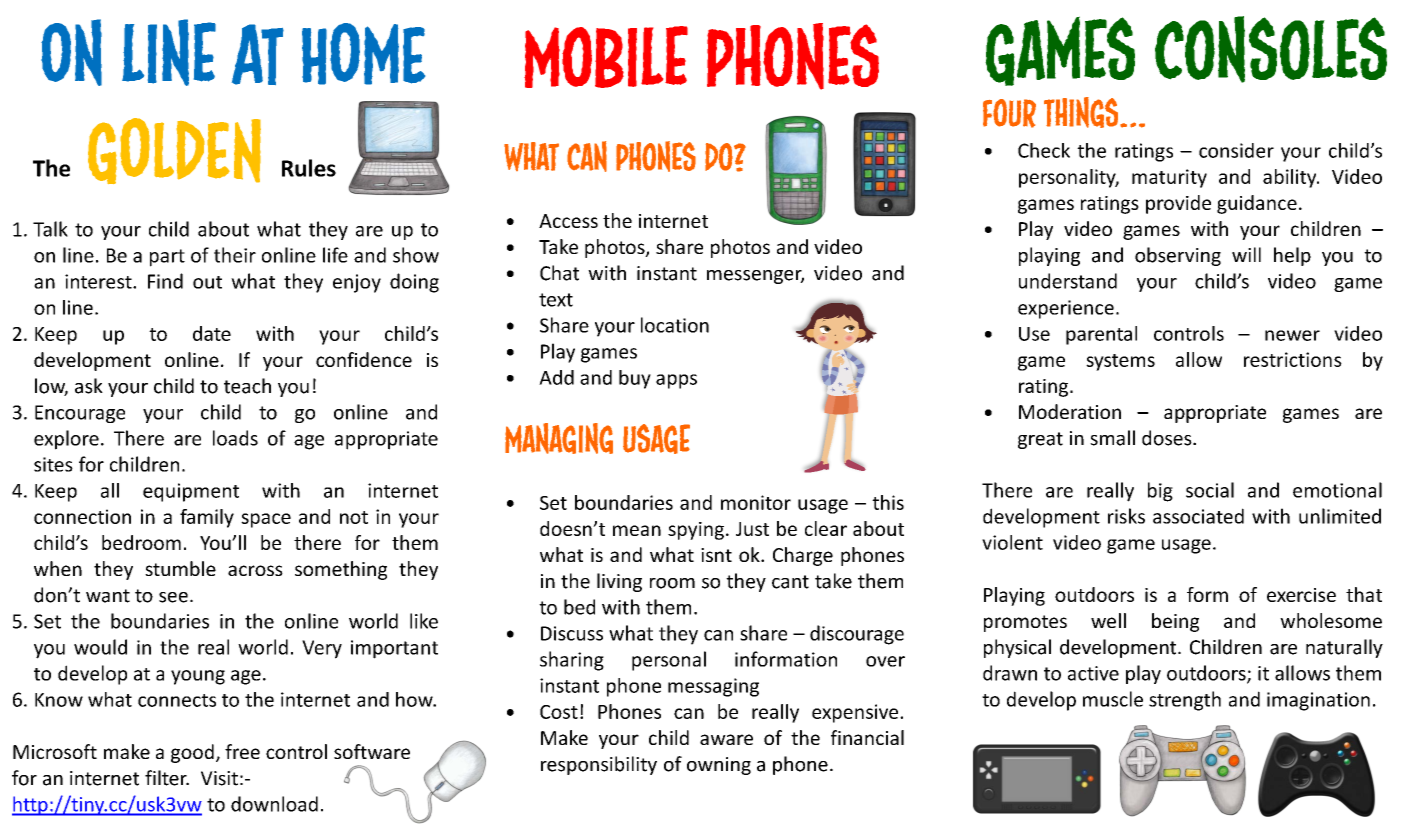  I want to click on HOME, so click(363, 54).
